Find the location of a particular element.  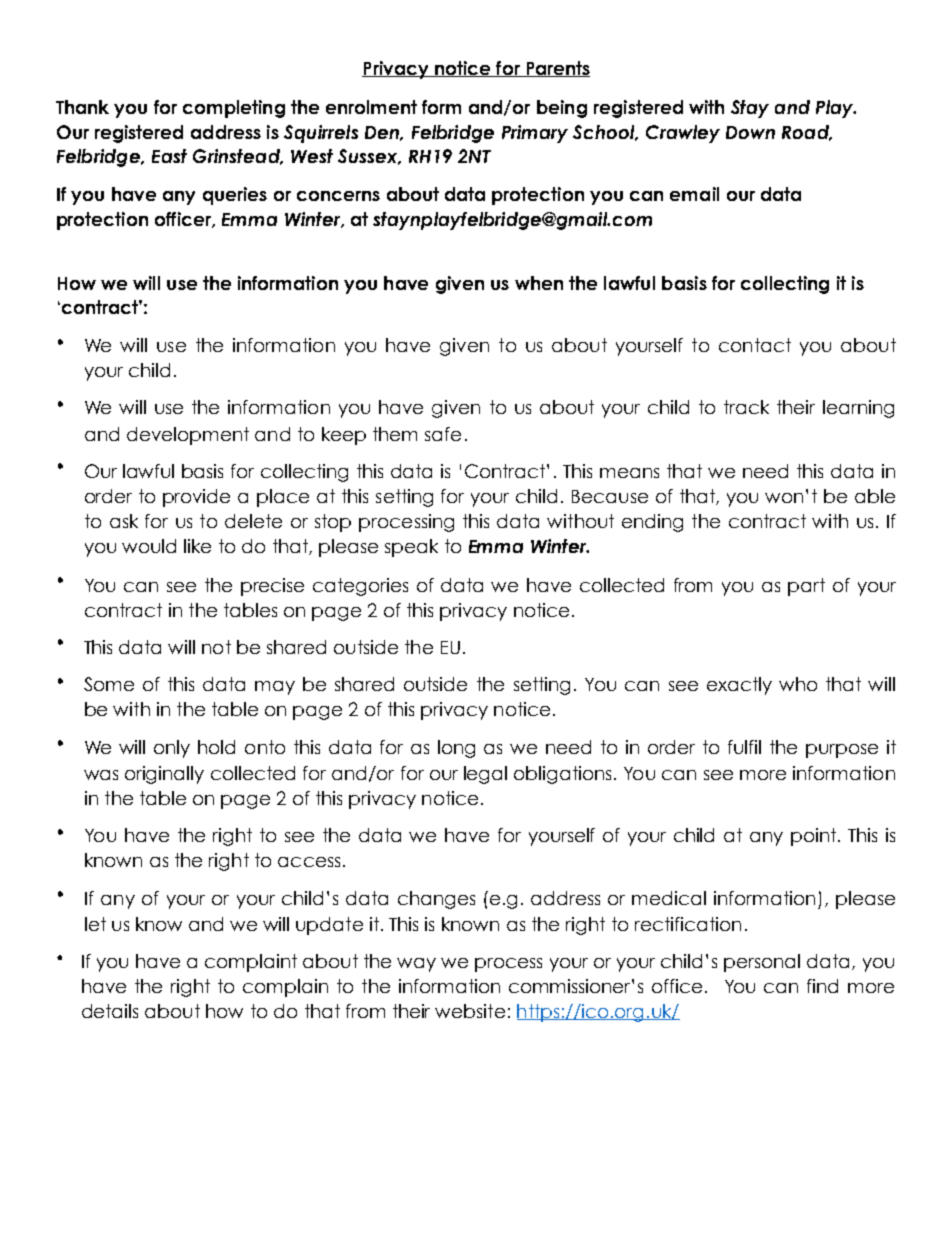

website is located at coordinates (470, 1011).
